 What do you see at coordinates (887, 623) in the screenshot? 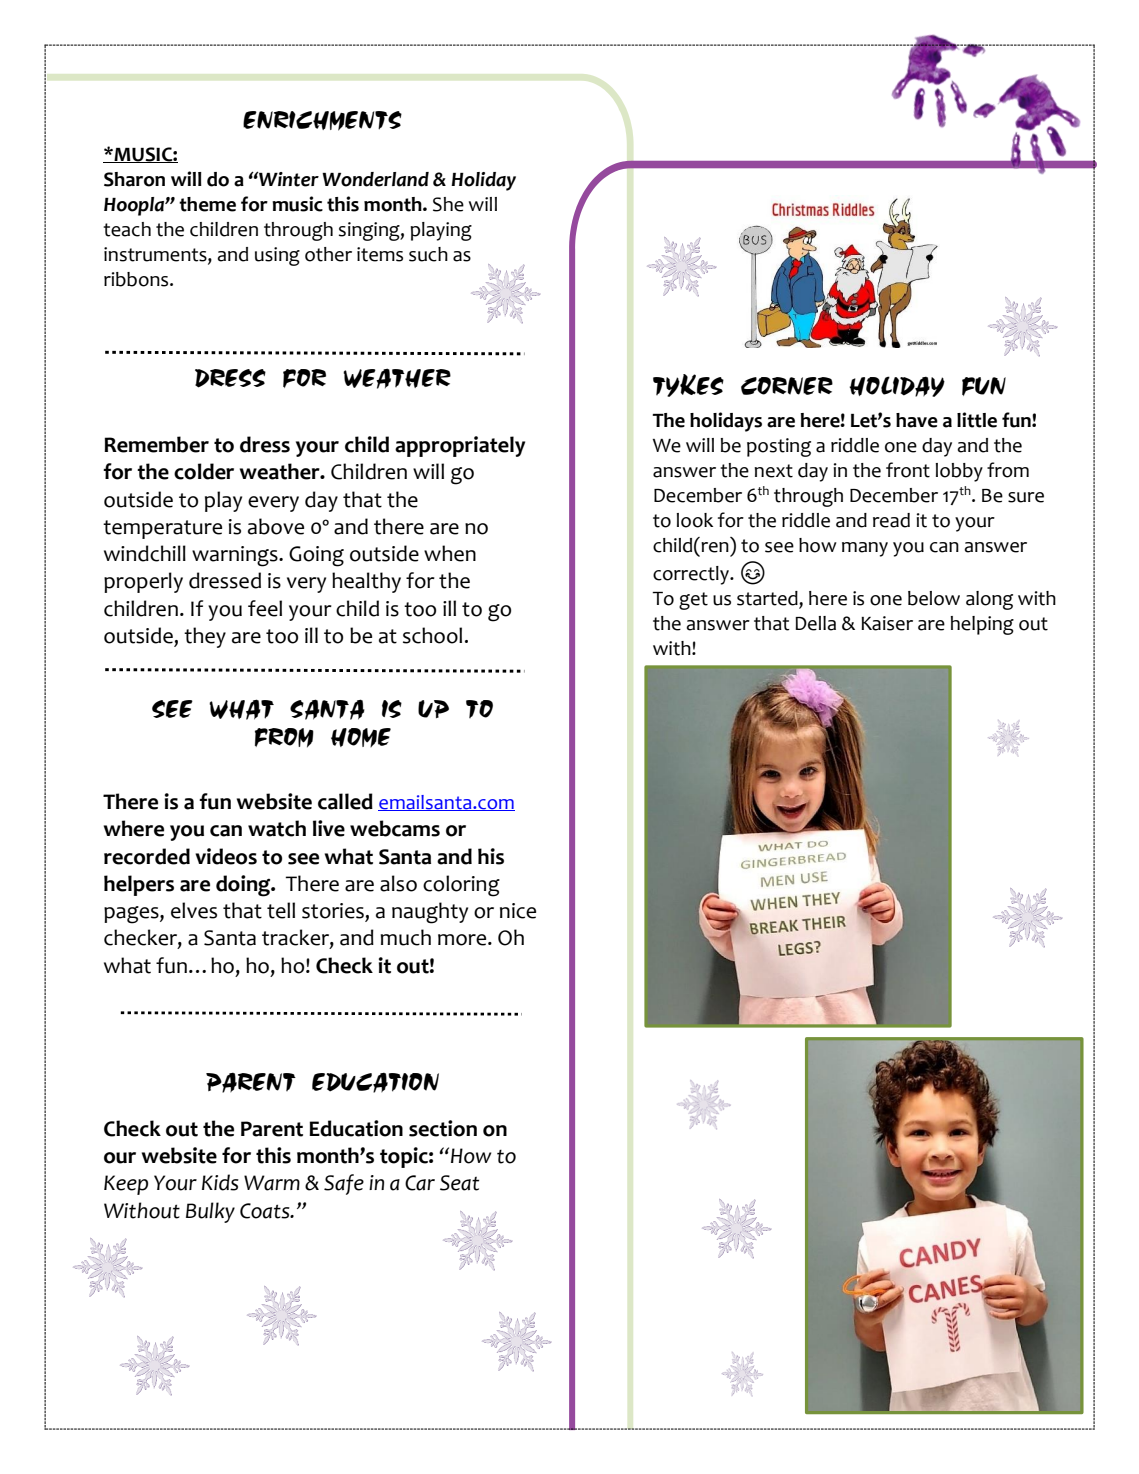
I see `Kaiser` at bounding box center [887, 623].
